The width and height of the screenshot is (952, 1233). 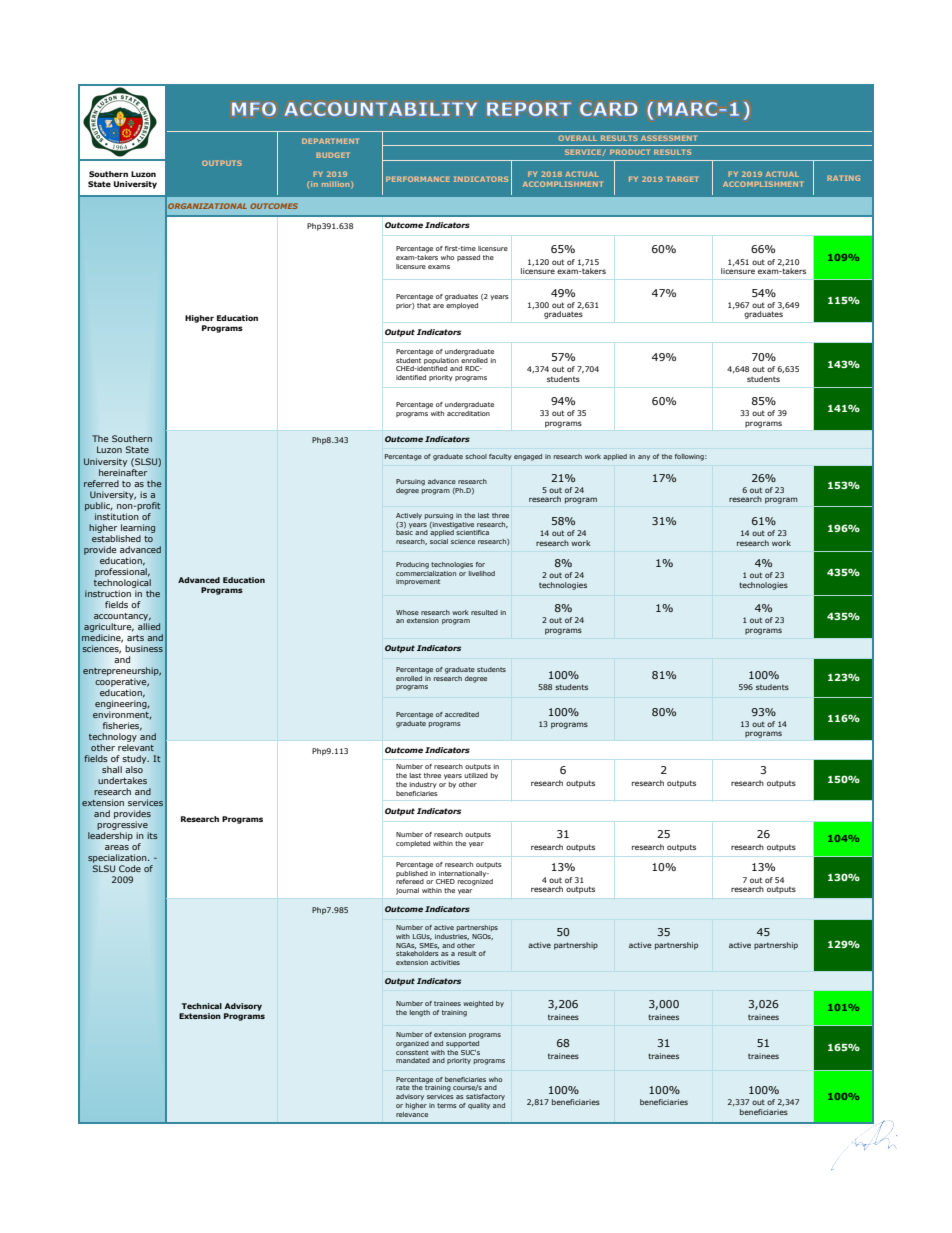 What do you see at coordinates (485, 1097) in the screenshot?
I see `satisfactory` at bounding box center [485, 1097].
